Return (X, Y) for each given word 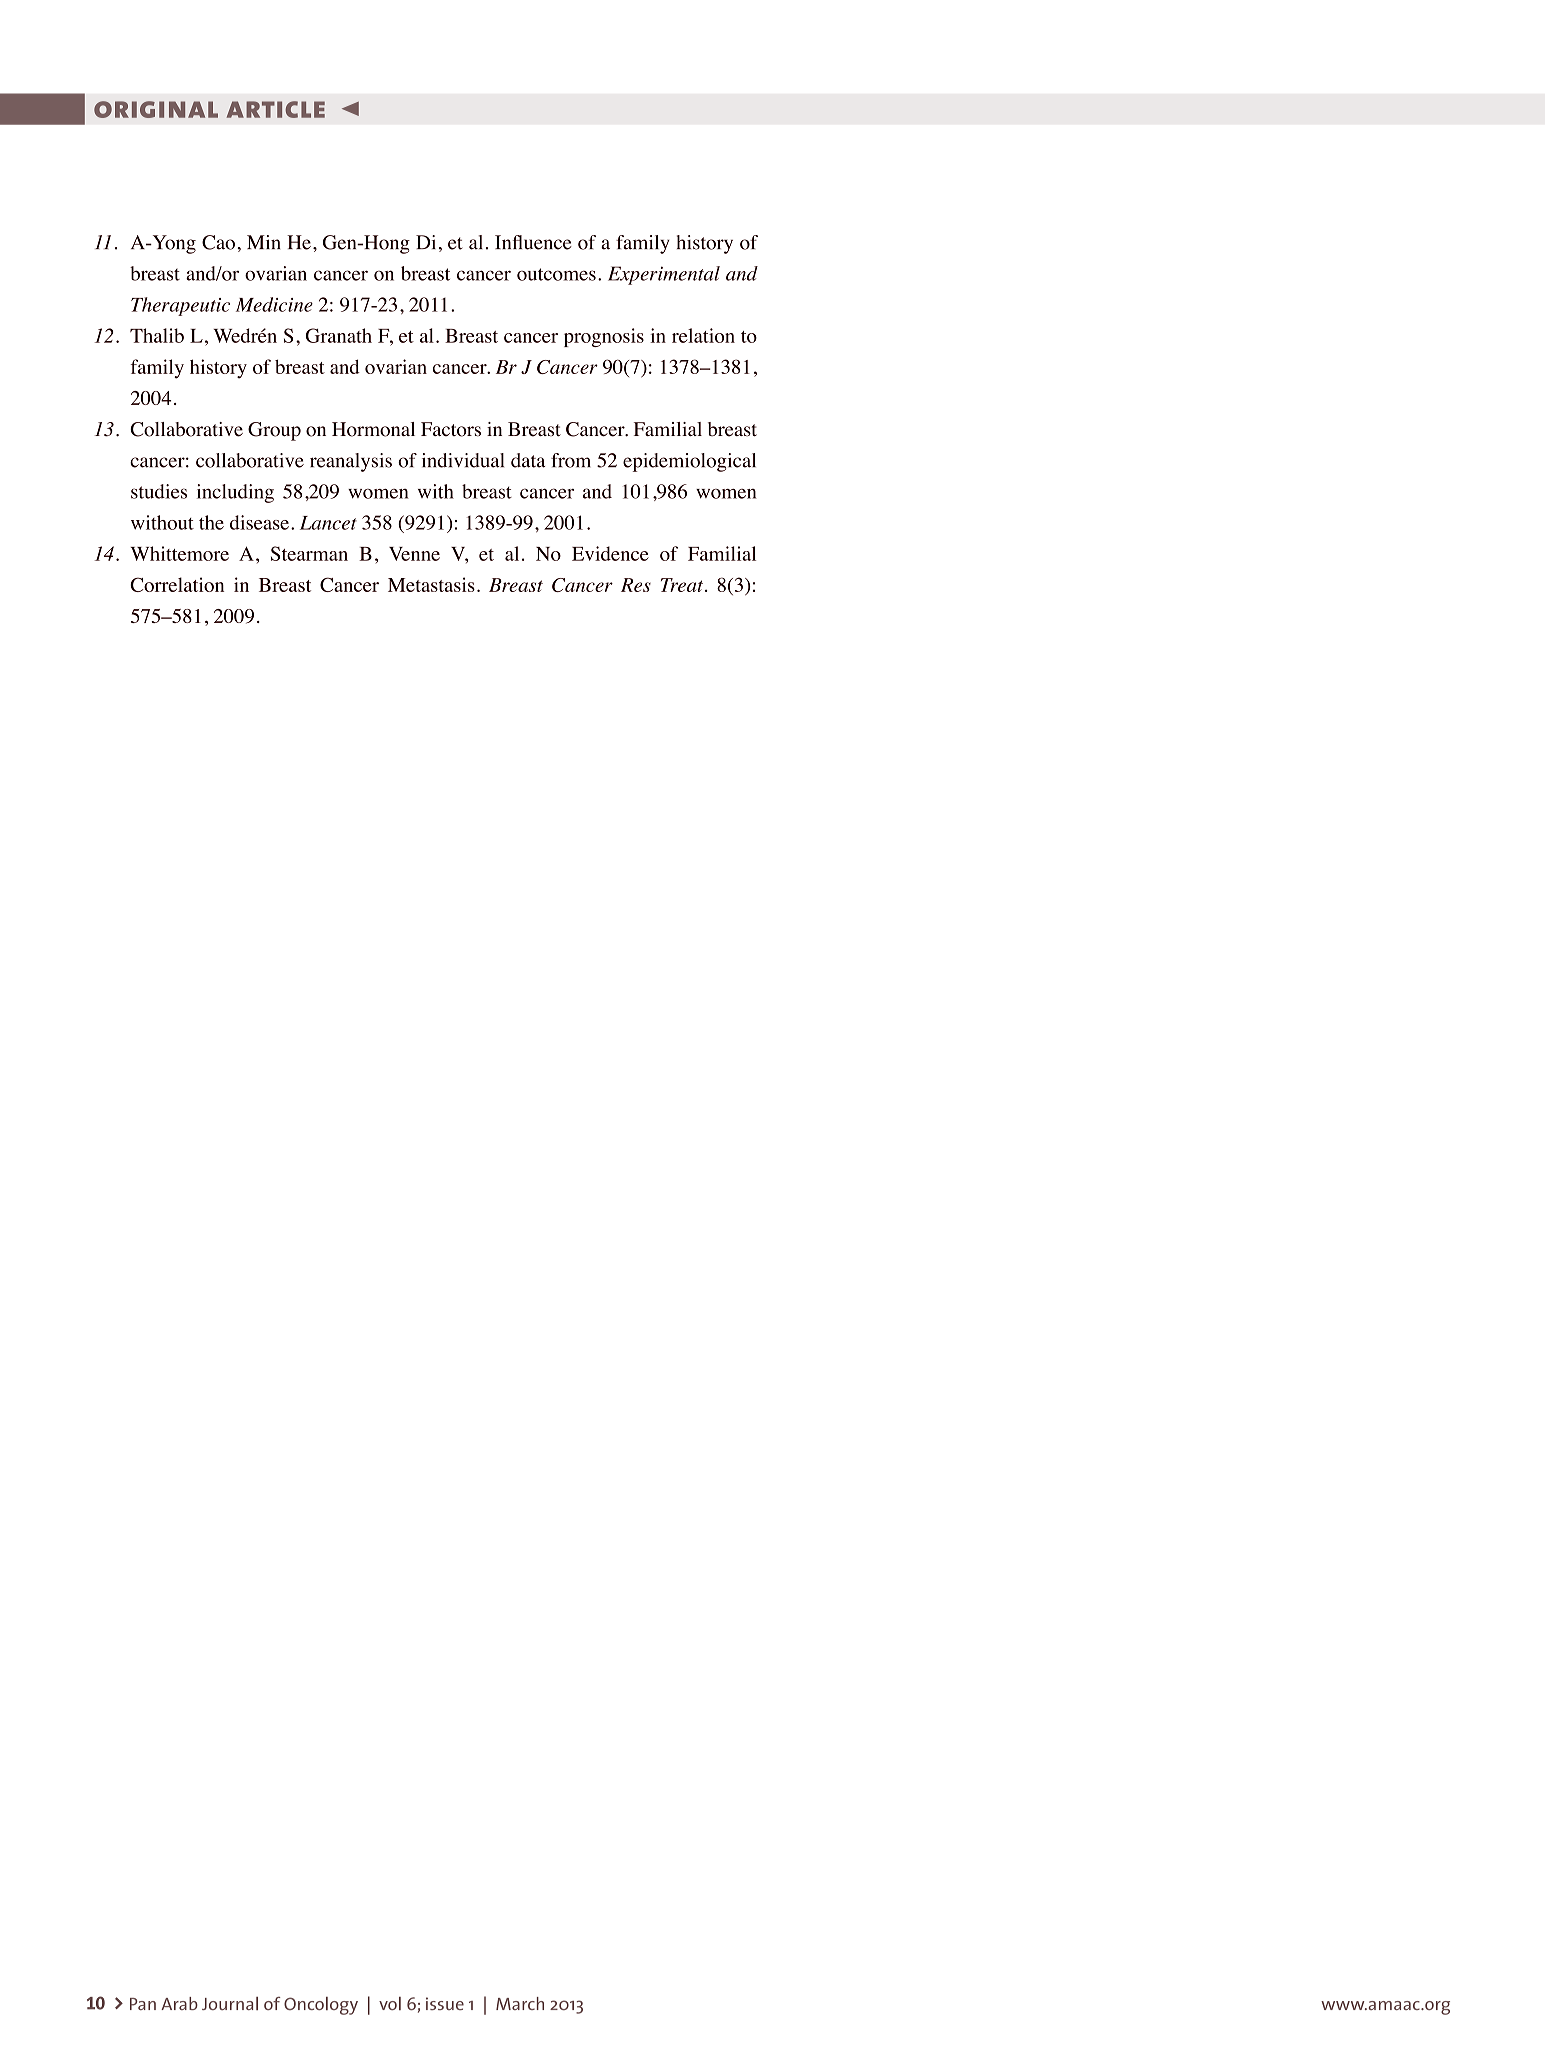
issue (445, 2003)
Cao (218, 242)
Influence (533, 242)
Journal (230, 2003)
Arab (179, 2003)
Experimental (664, 275)
